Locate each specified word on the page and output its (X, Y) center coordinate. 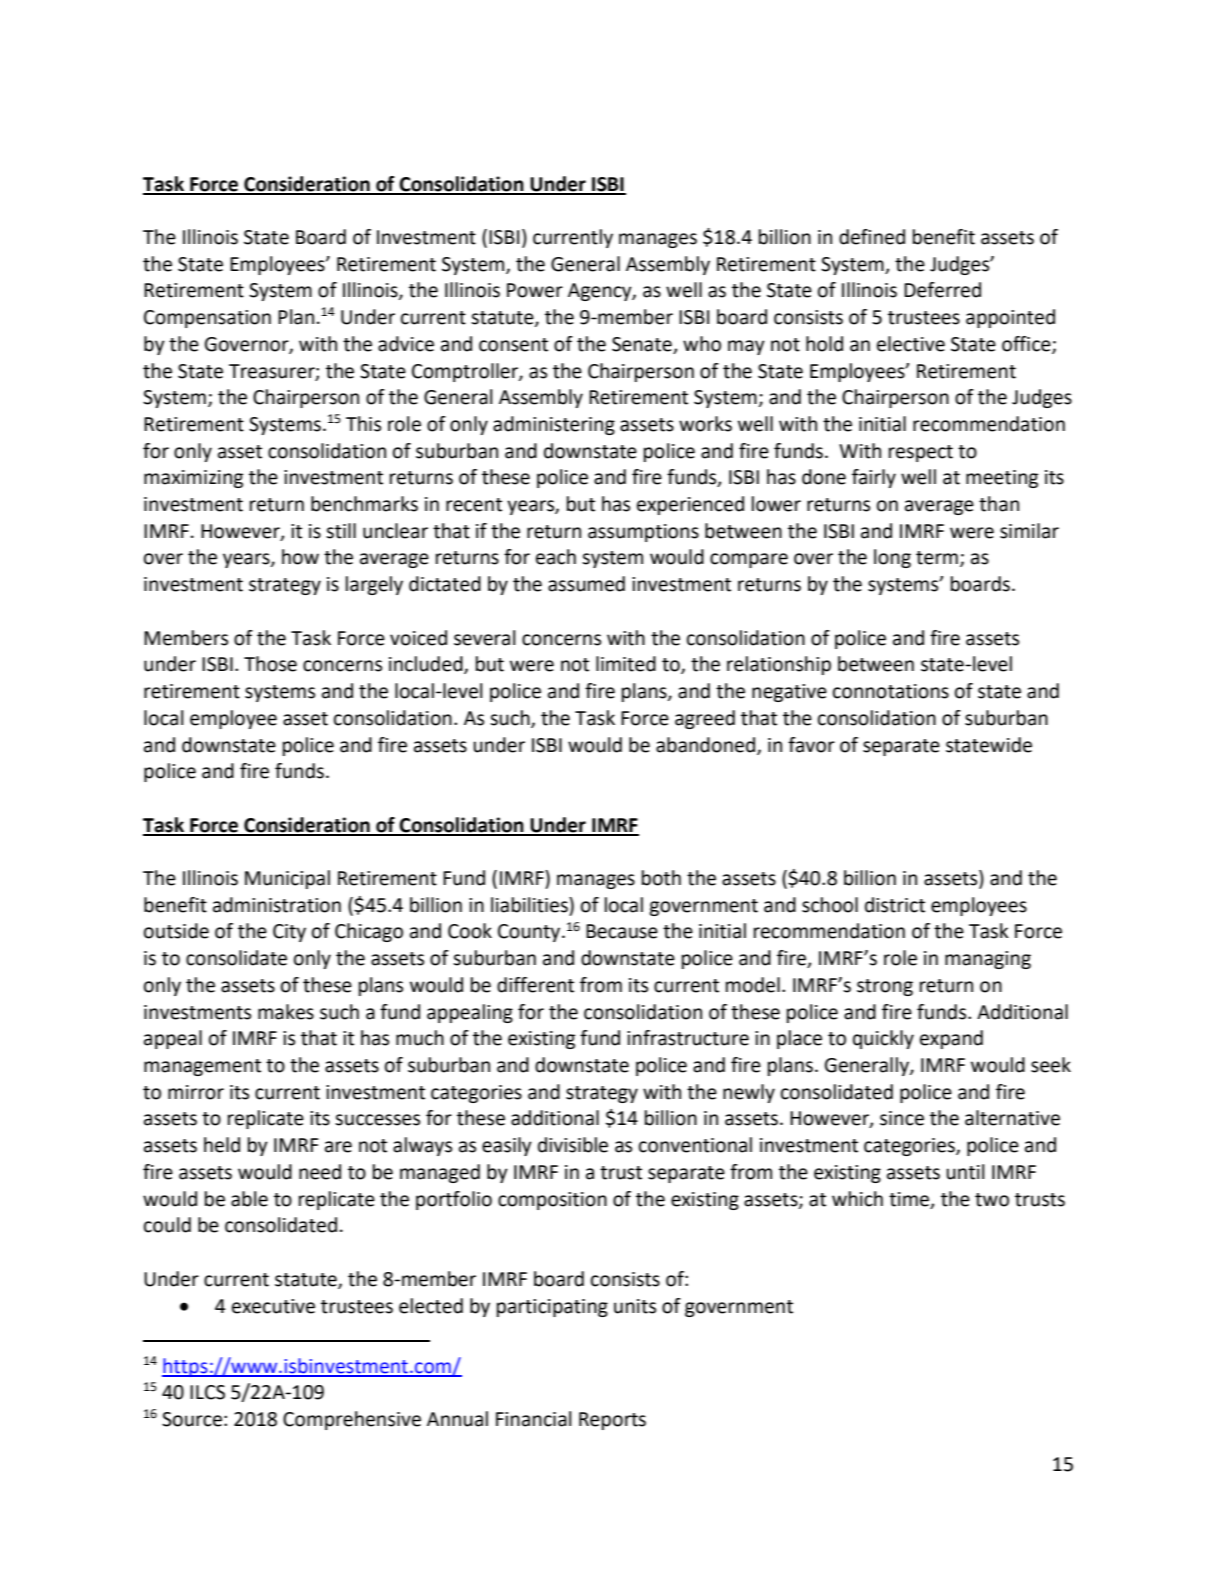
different (535, 985)
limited (626, 664)
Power (535, 290)
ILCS (207, 1392)
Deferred (942, 290)
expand (951, 1039)
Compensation (207, 319)
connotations (891, 691)
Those (270, 664)
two (992, 1200)
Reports (612, 1421)
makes (286, 1012)
